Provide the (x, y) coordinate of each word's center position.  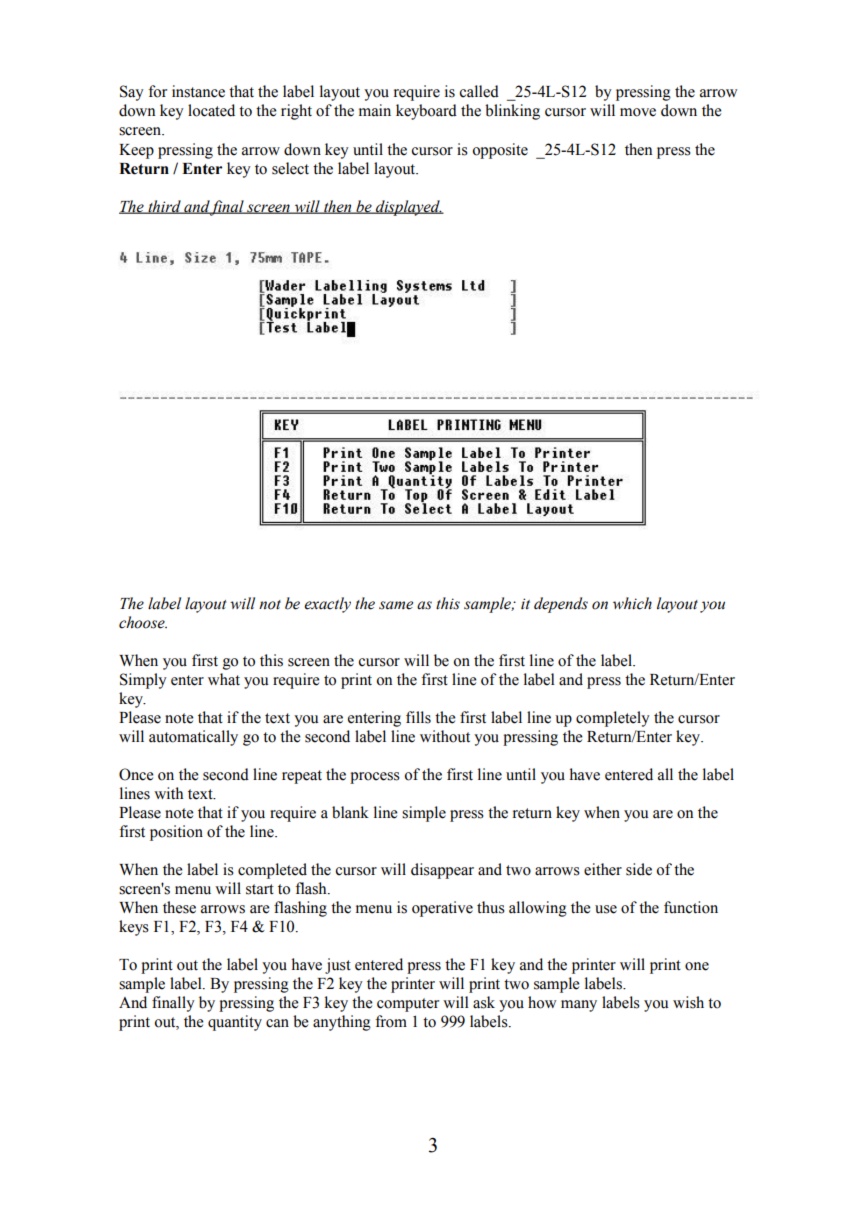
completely (613, 719)
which (632, 603)
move (638, 112)
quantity (235, 1023)
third (164, 207)
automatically (193, 738)
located (211, 110)
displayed (408, 208)
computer (408, 1005)
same (396, 605)
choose (143, 622)
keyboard (426, 112)
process (375, 778)
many (579, 1006)
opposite (500, 151)
